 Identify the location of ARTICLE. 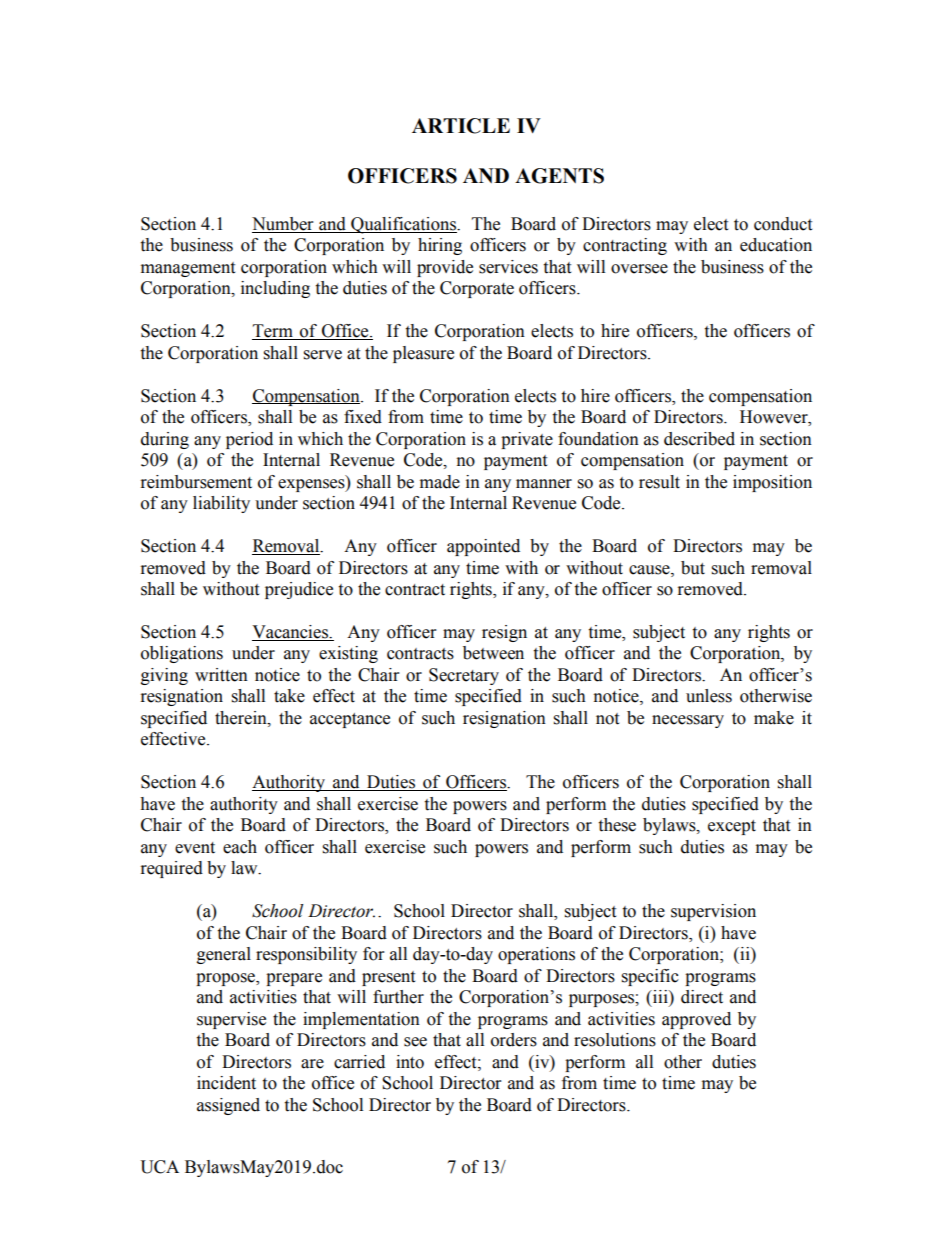
(461, 126).
